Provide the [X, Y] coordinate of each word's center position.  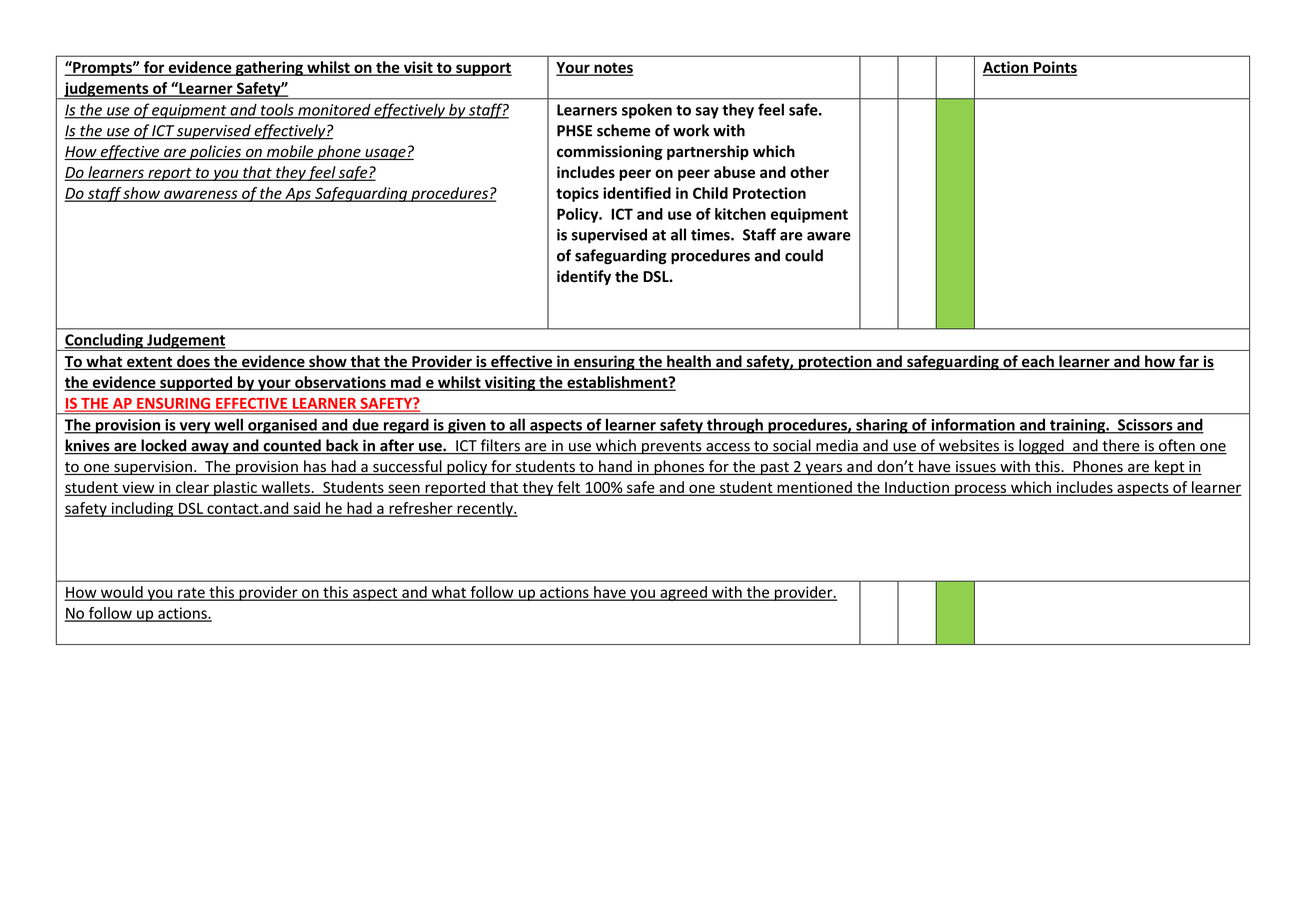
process [981, 490]
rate [191, 593]
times [711, 235]
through [735, 426]
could [804, 255]
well [228, 426]
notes [612, 68]
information [973, 425]
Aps [298, 195]
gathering [269, 68]
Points [1054, 68]
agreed [683, 593]
